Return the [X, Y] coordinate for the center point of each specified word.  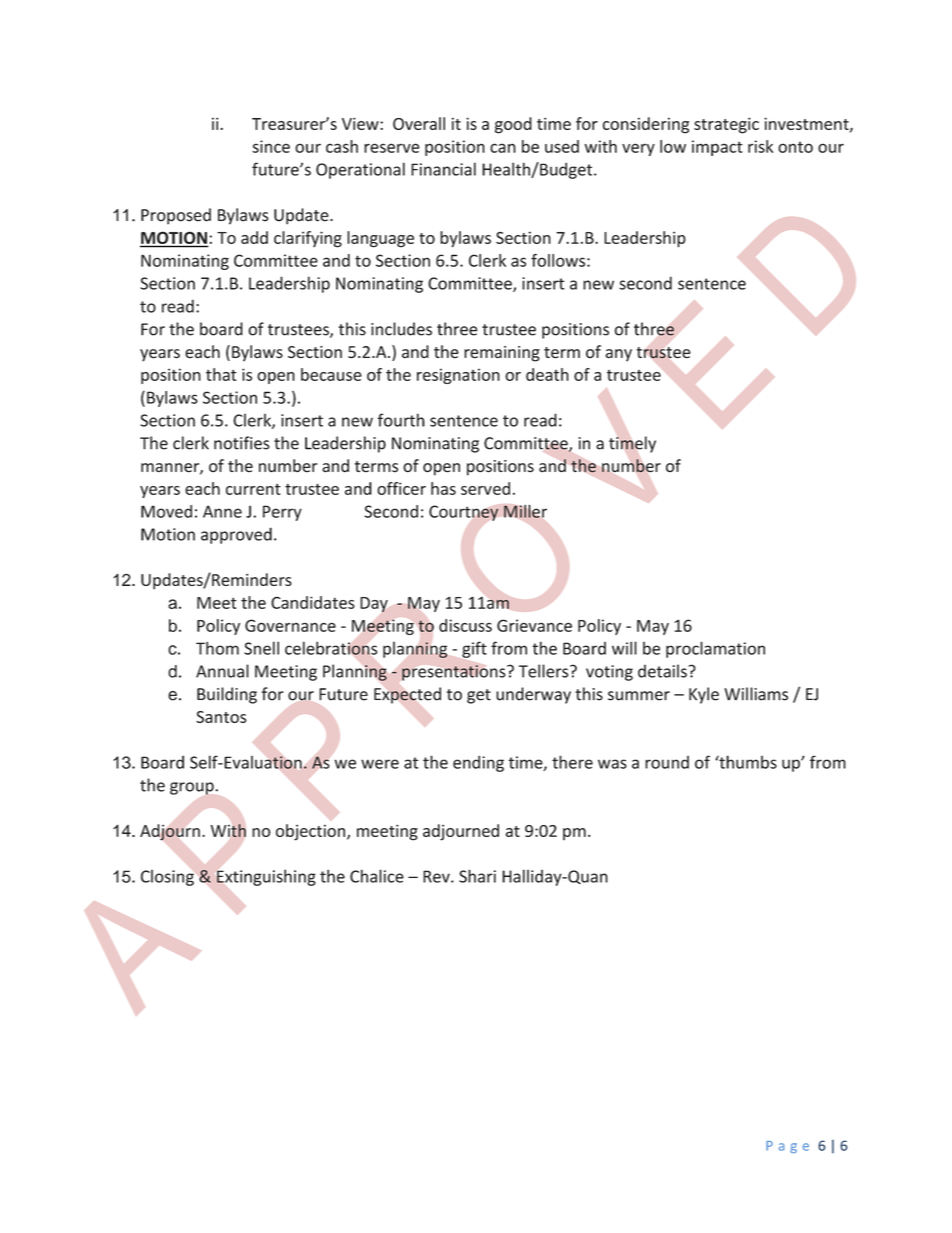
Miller [525, 511]
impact [717, 148]
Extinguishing [266, 877]
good [513, 125]
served [485, 488]
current [253, 489]
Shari [477, 876]
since [271, 146]
